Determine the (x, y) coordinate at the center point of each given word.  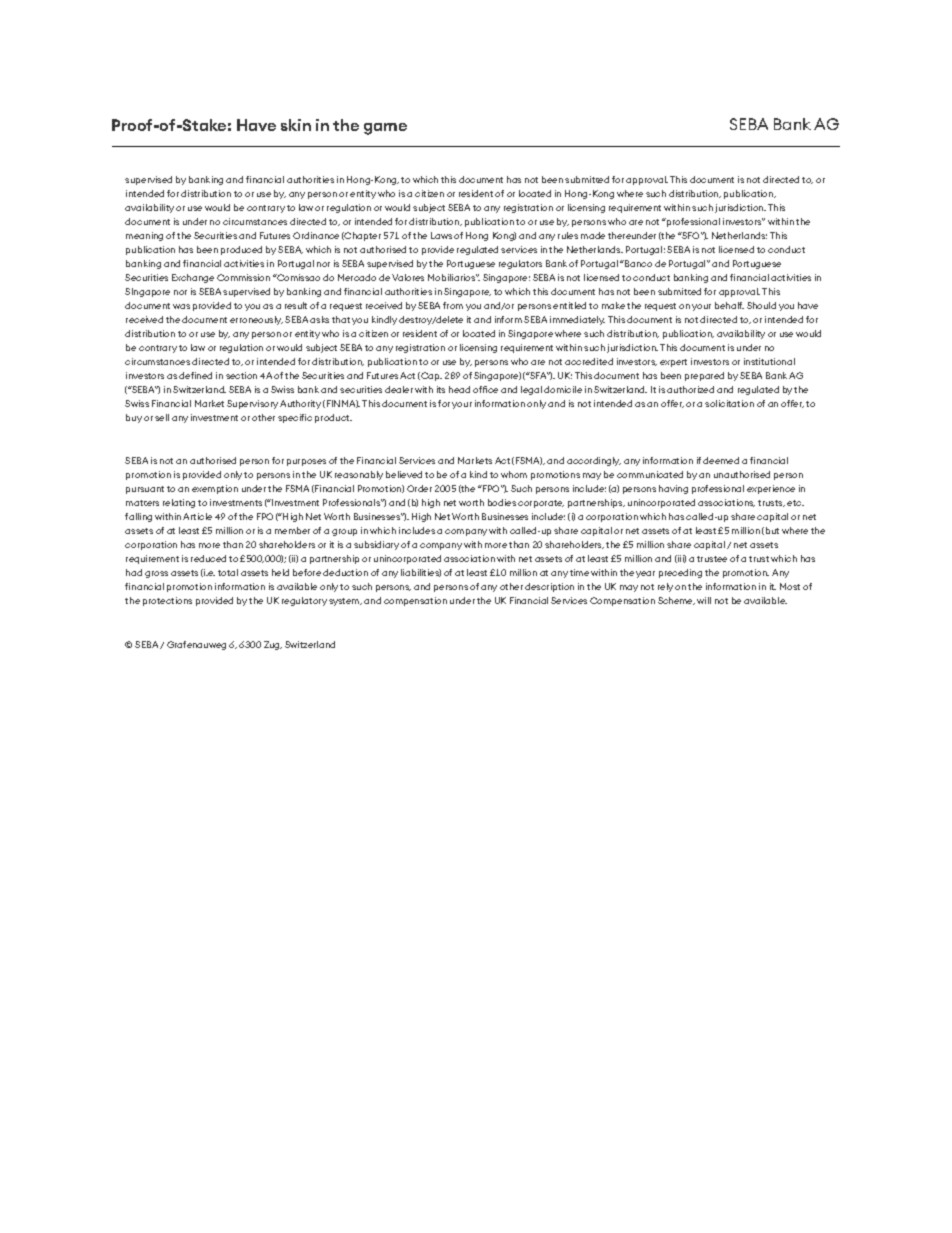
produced (241, 250)
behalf (729, 305)
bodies (502, 502)
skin (296, 125)
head (459, 389)
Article (197, 516)
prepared (704, 376)
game (385, 129)
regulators (520, 264)
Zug (273, 645)
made (593, 235)
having (673, 489)
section (241, 375)
